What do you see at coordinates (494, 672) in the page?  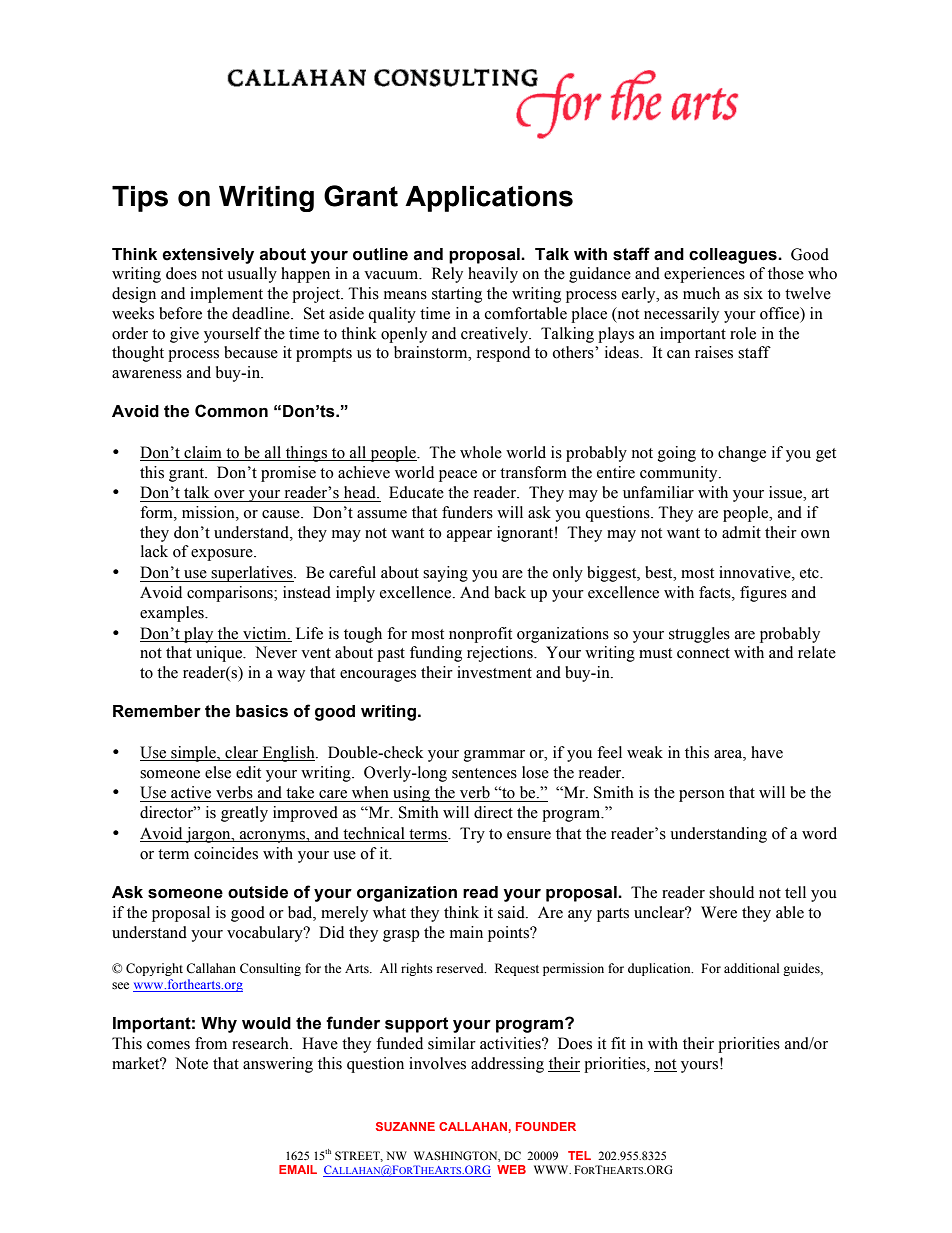 I see `investment` at bounding box center [494, 672].
